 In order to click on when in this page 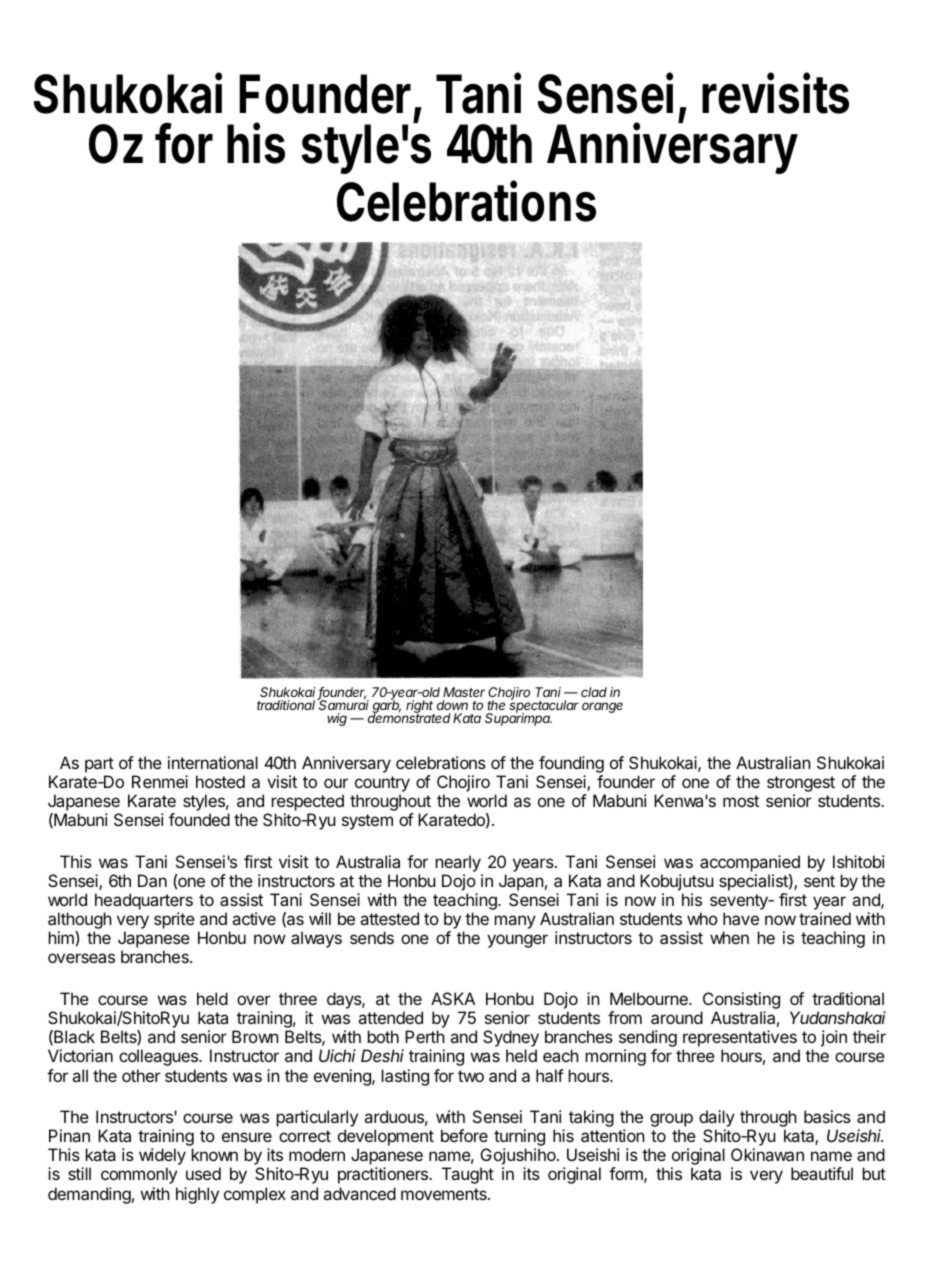, I will do `click(729, 937)`.
